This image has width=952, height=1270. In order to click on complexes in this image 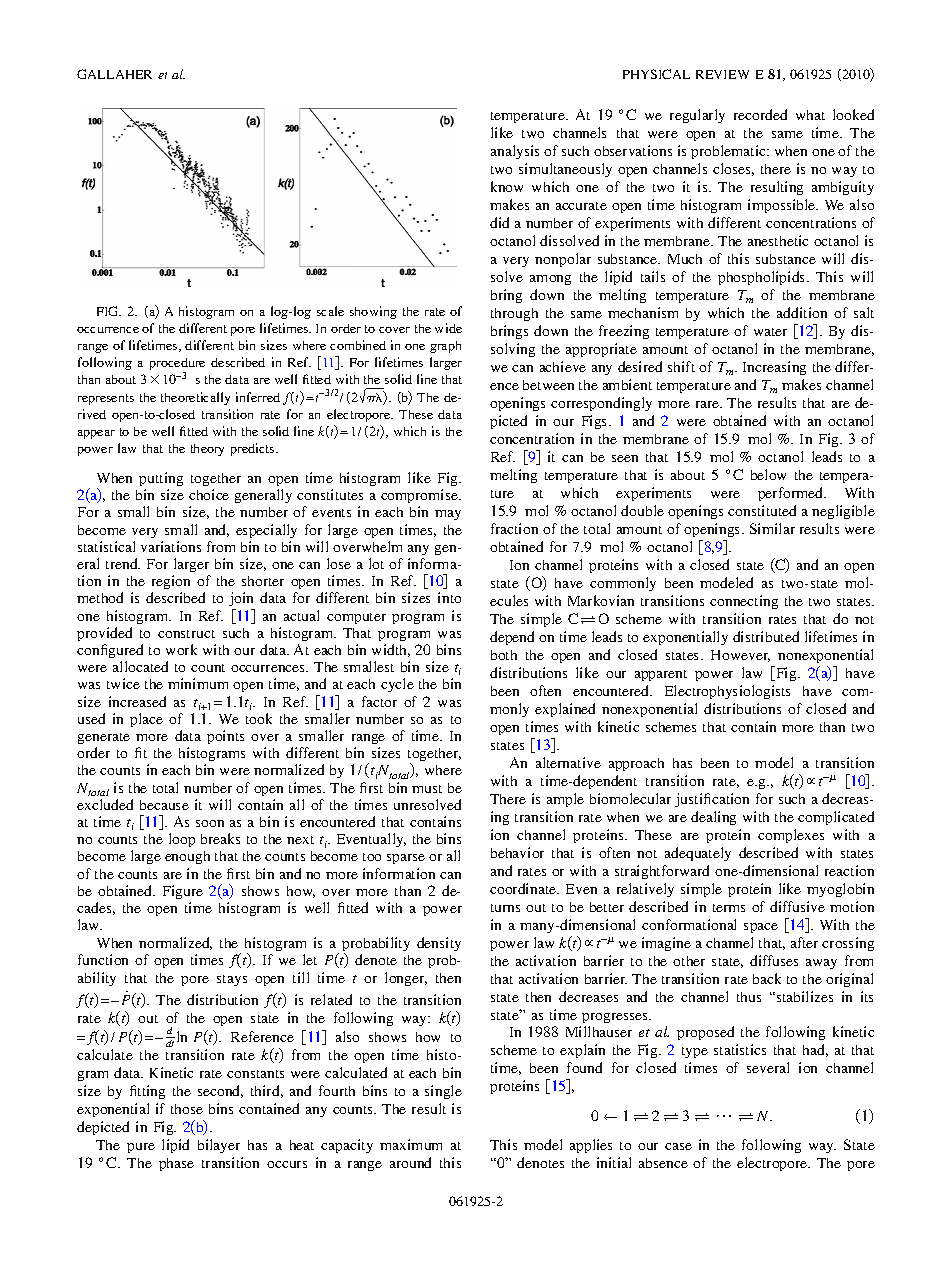, I will do `click(791, 836)`.
